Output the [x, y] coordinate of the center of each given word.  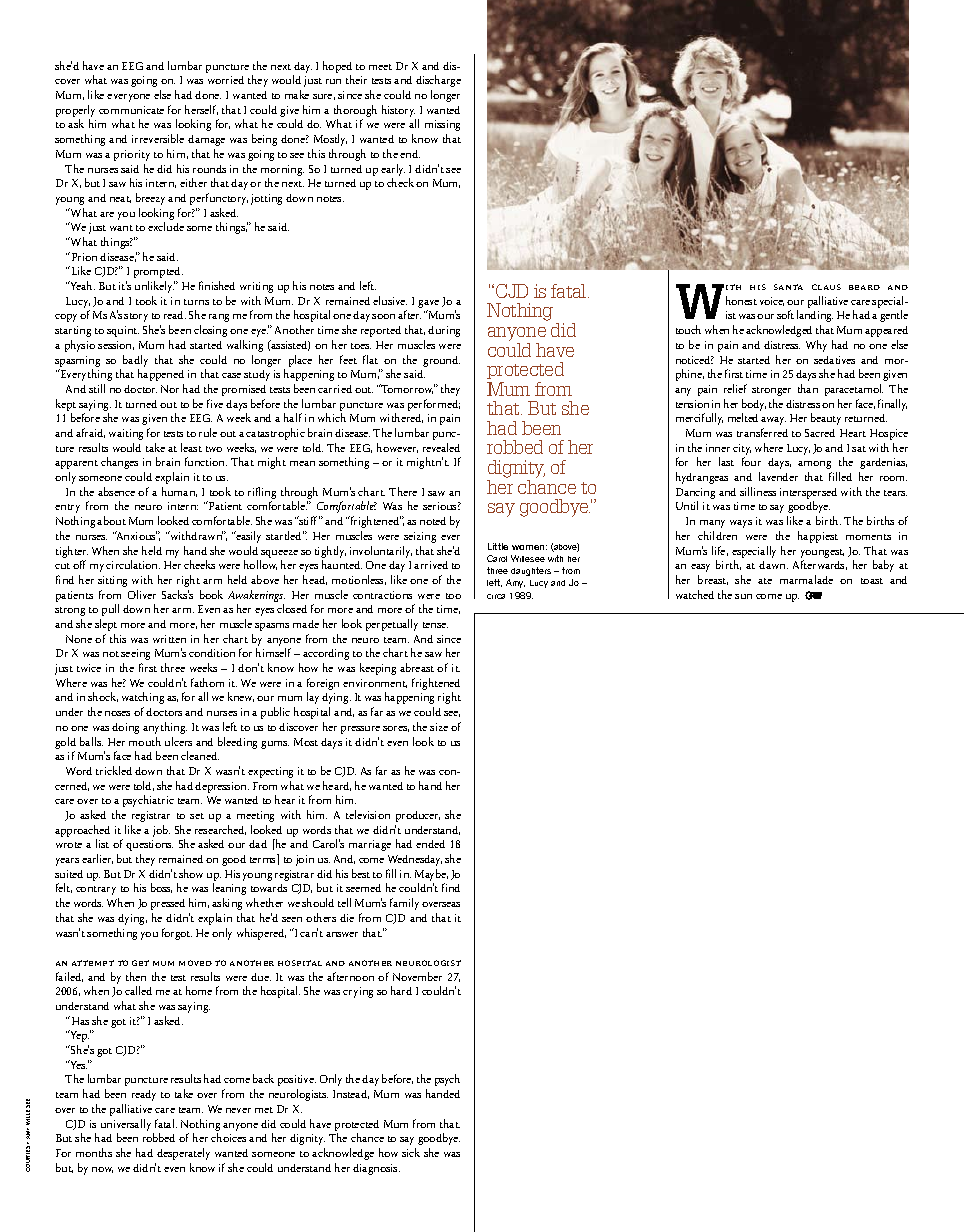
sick [411, 1152]
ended [430, 844]
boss [161, 888]
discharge [438, 81]
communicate [131, 110]
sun [743, 596]
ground [441, 361]
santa [788, 287]
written [169, 639]
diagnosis [376, 1169]
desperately [183, 1154]
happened [161, 375]
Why [816, 346]
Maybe [431, 876]
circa [496, 596]
